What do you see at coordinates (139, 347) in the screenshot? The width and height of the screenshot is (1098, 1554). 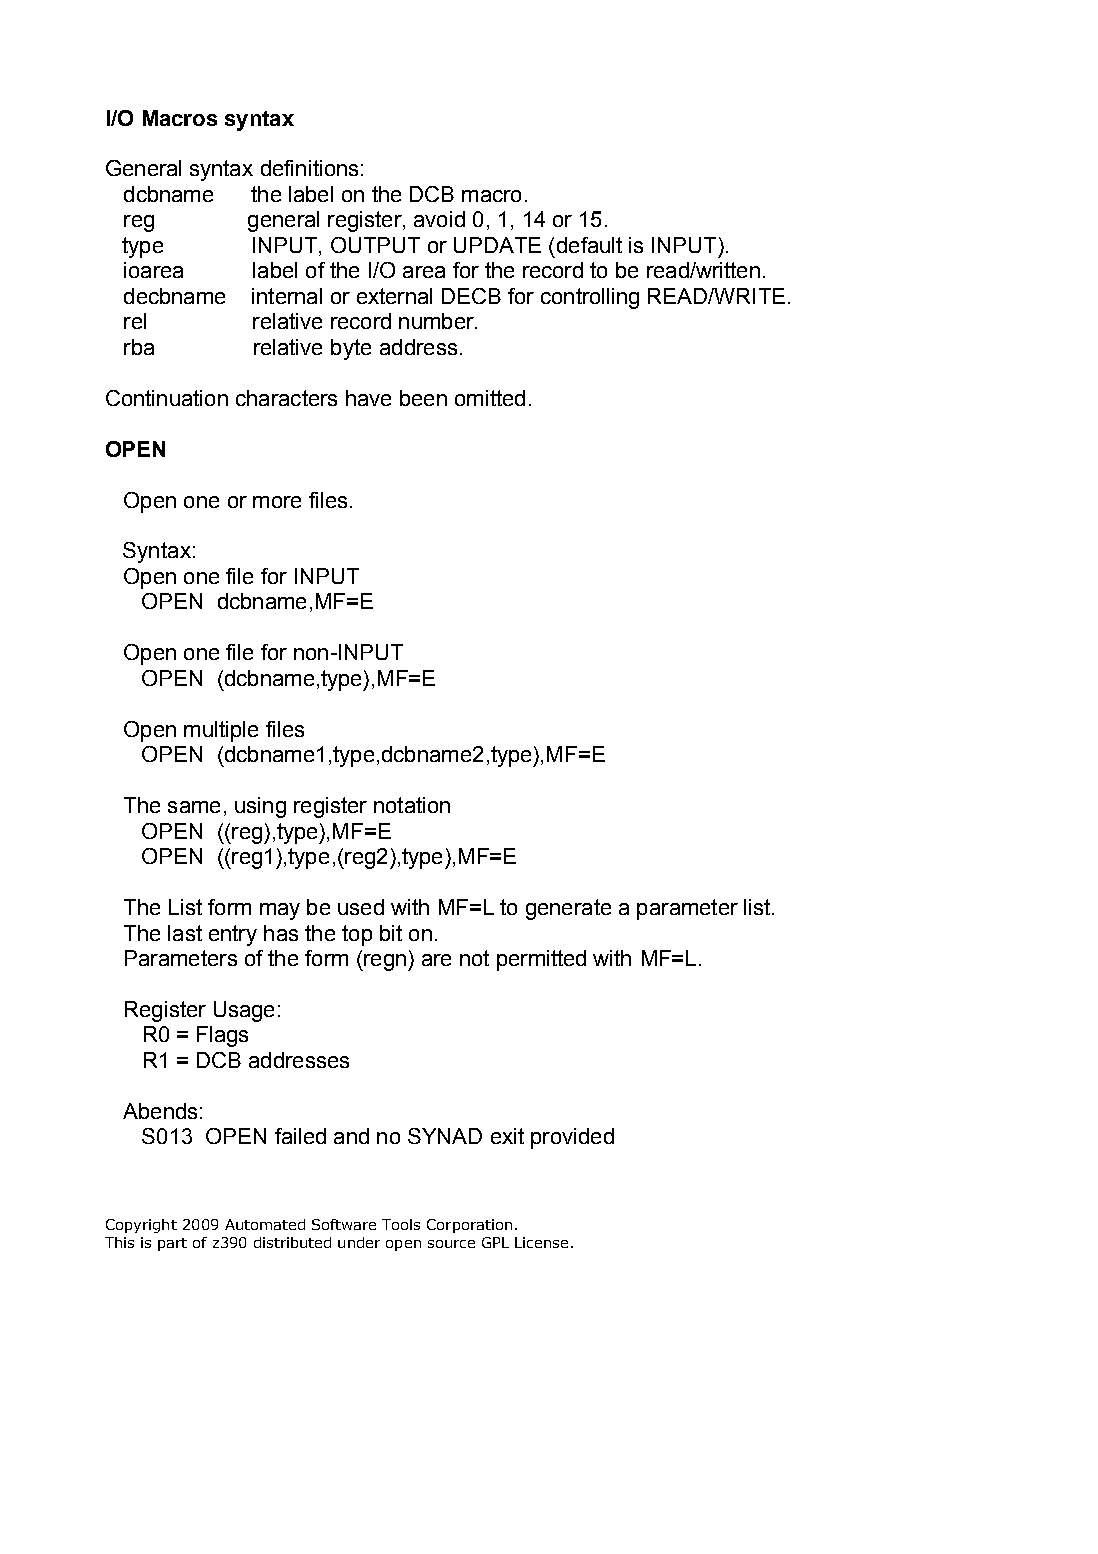 I see `rba` at bounding box center [139, 347].
